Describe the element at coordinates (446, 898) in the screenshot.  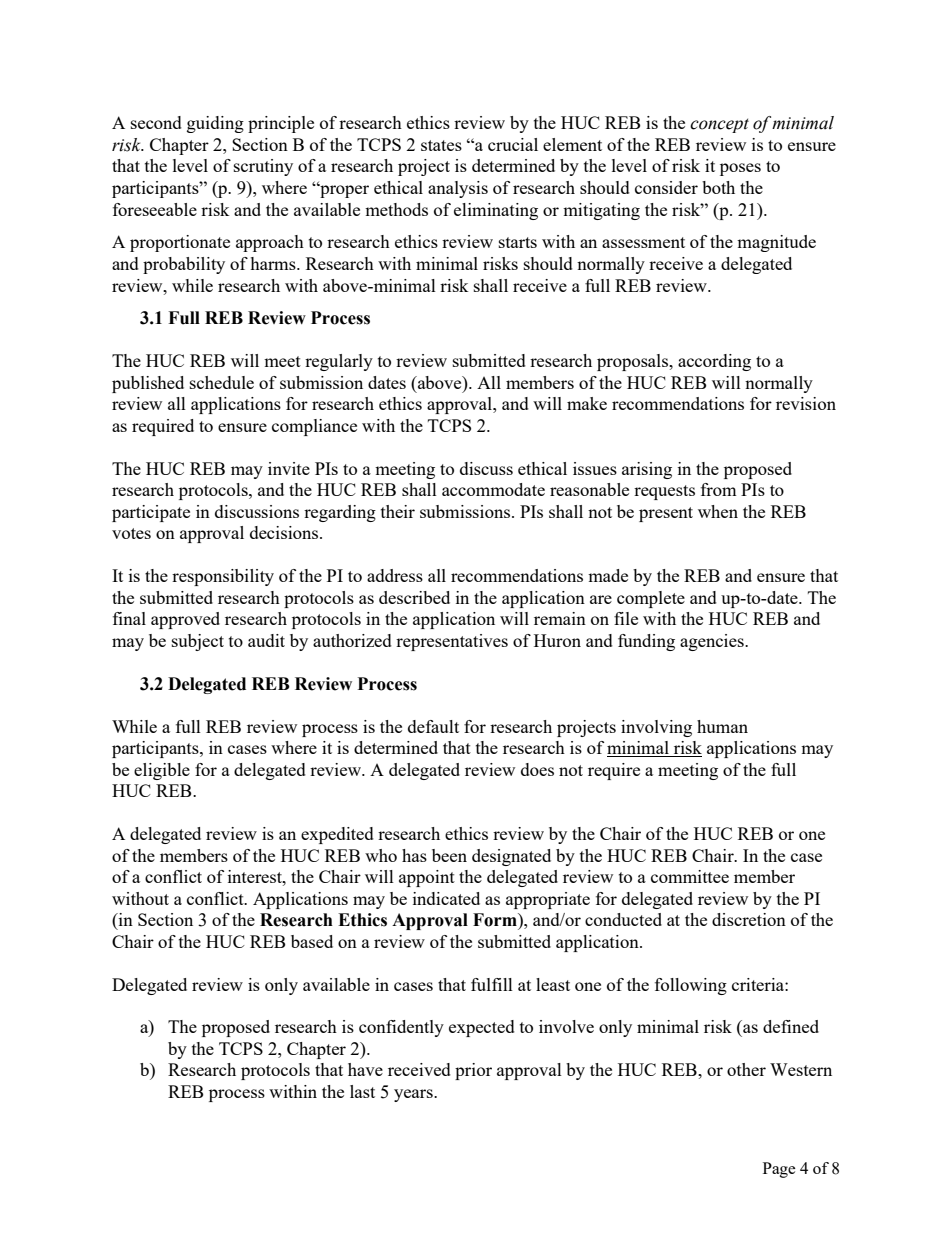
I see `indicated` at that location.
